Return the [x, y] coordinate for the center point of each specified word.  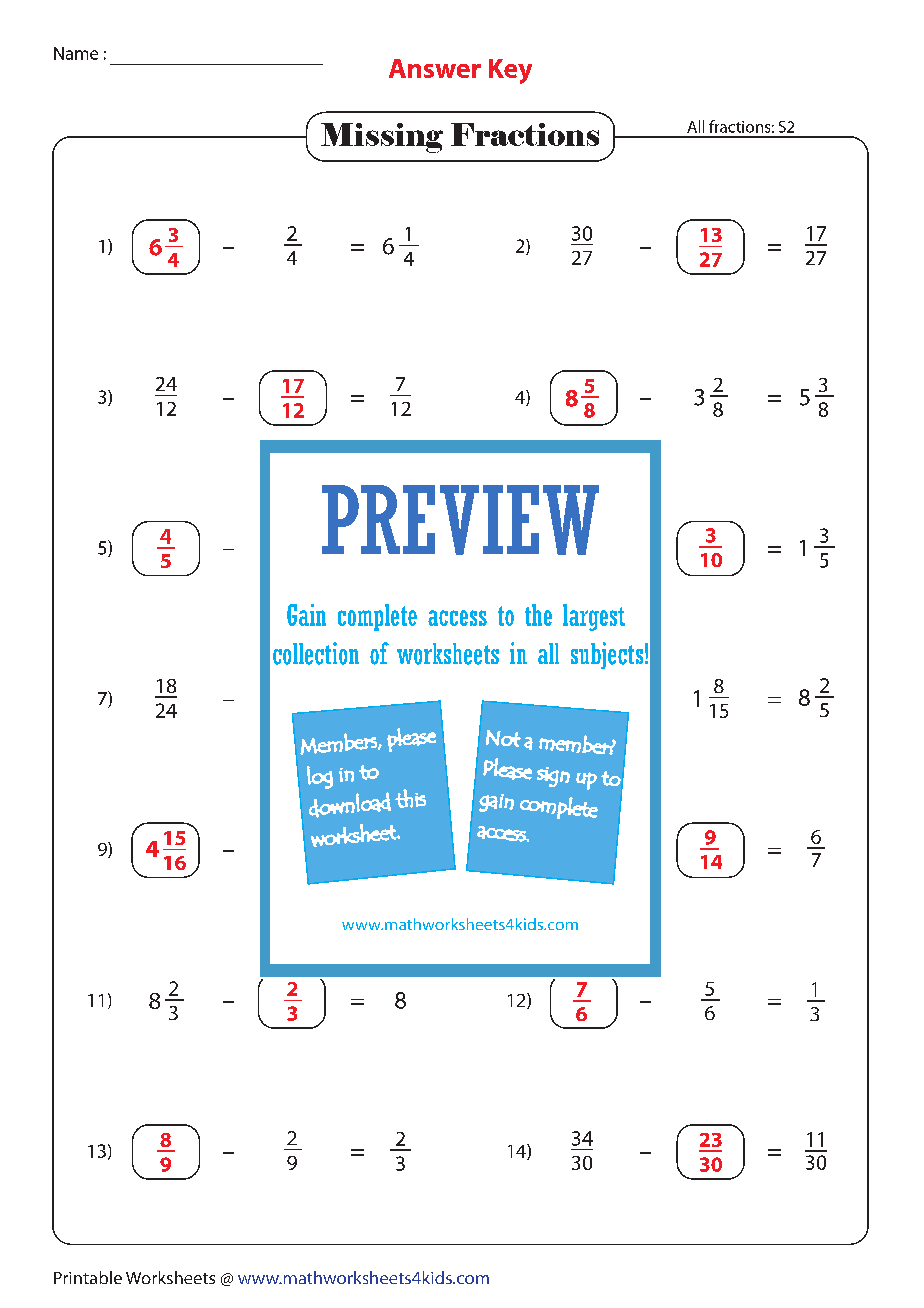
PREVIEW [460, 520]
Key [510, 71]
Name [76, 53]
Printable [88, 1277]
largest [594, 617]
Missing [382, 138]
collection [316, 653]
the [538, 615]
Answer [435, 68]
